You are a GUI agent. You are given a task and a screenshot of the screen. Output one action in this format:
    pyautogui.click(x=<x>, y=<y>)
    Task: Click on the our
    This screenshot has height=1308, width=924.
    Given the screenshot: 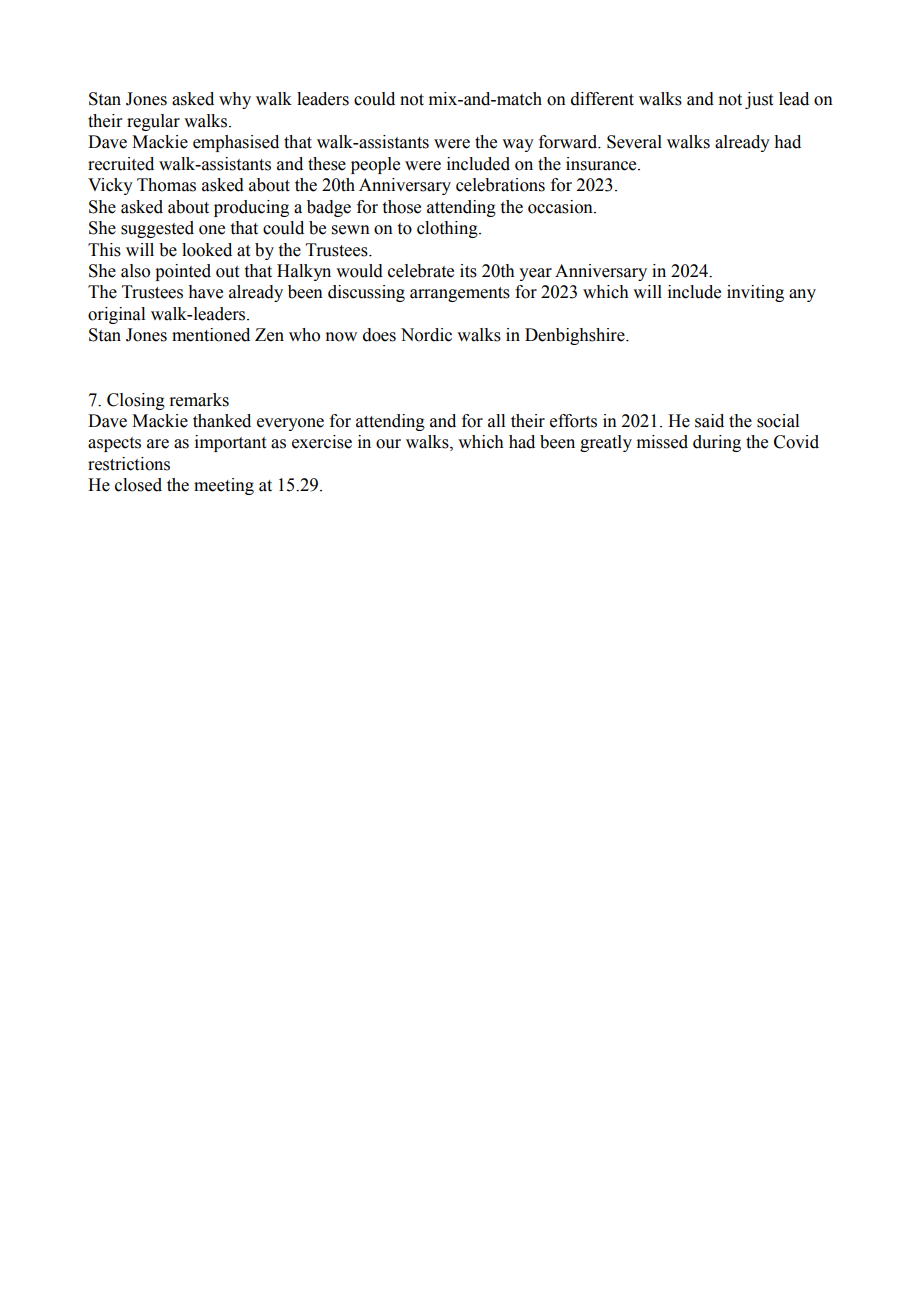 What is the action you would take?
    pyautogui.click(x=388, y=444)
